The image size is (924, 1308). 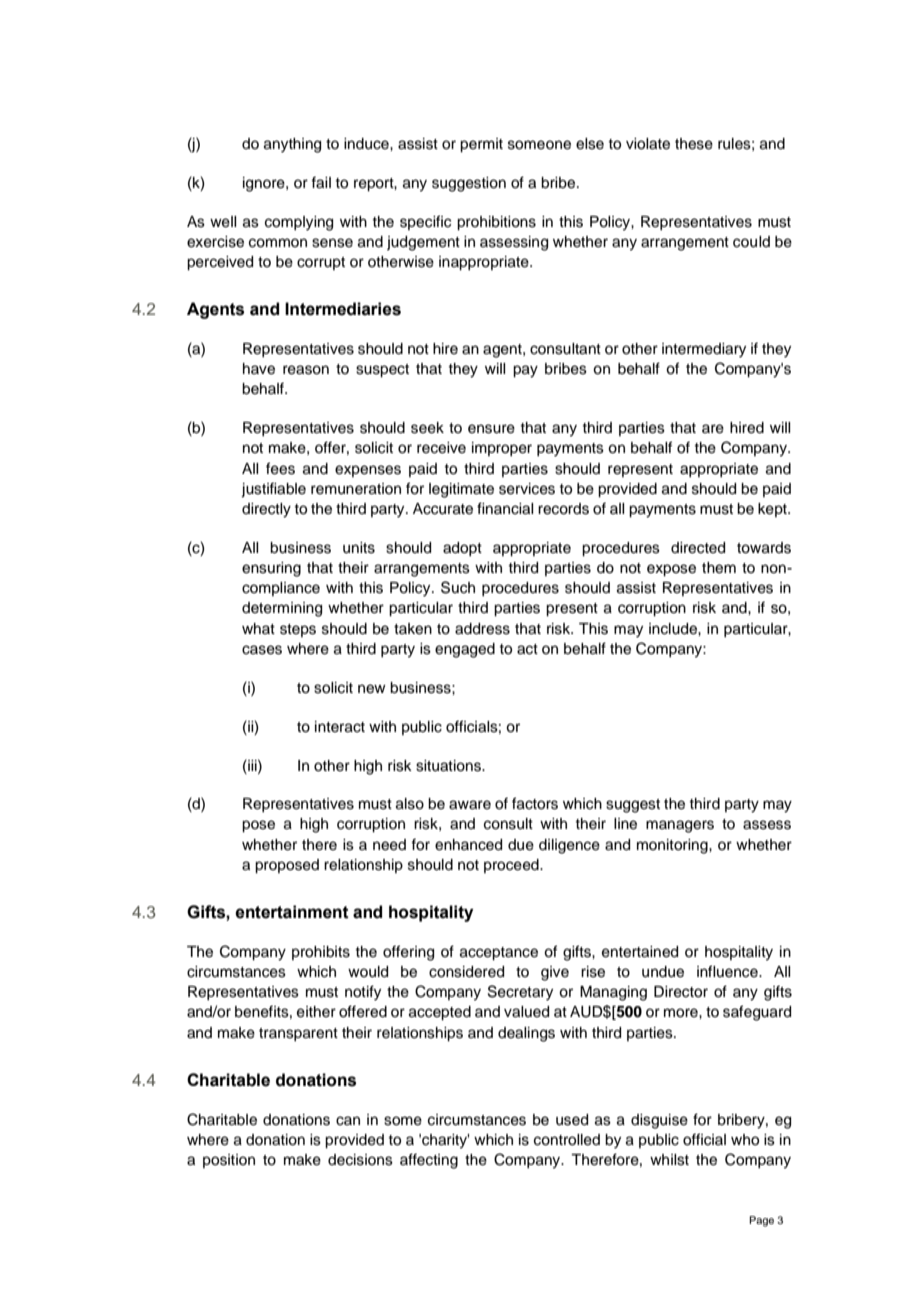 I want to click on engaged, so click(x=465, y=650).
